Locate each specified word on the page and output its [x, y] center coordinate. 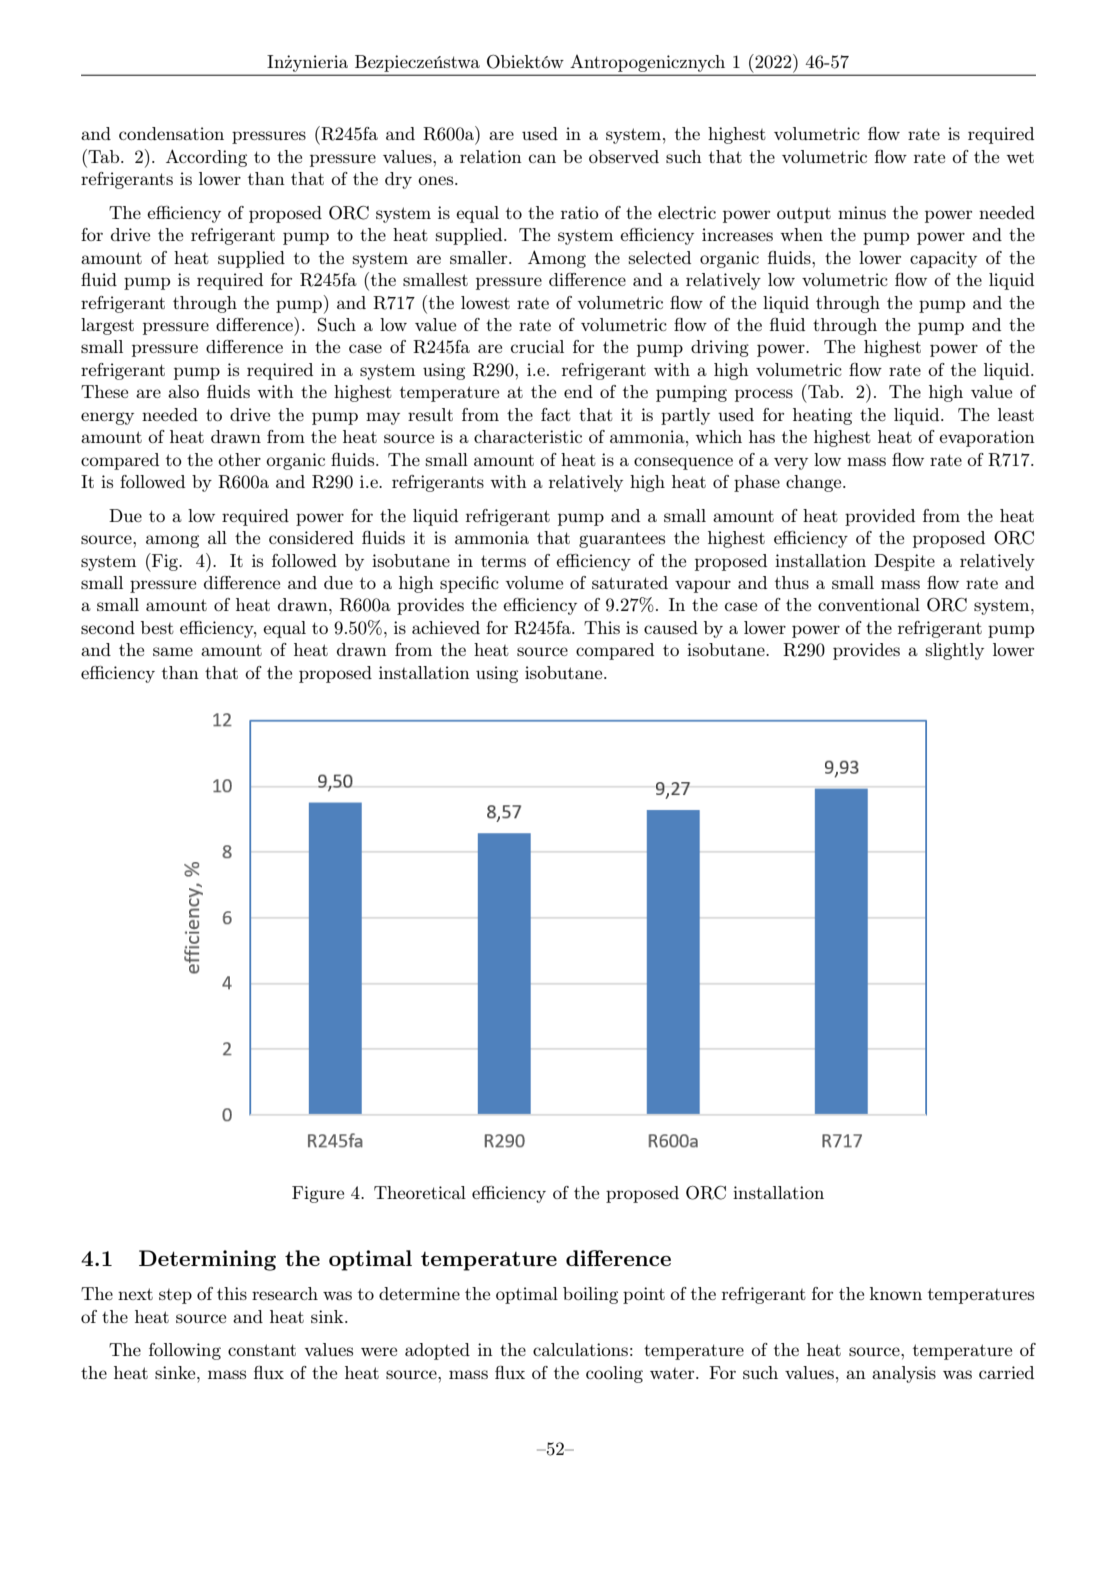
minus [862, 212]
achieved [446, 627]
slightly [955, 651]
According [206, 158]
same [173, 651]
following [185, 1351]
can [542, 158]
